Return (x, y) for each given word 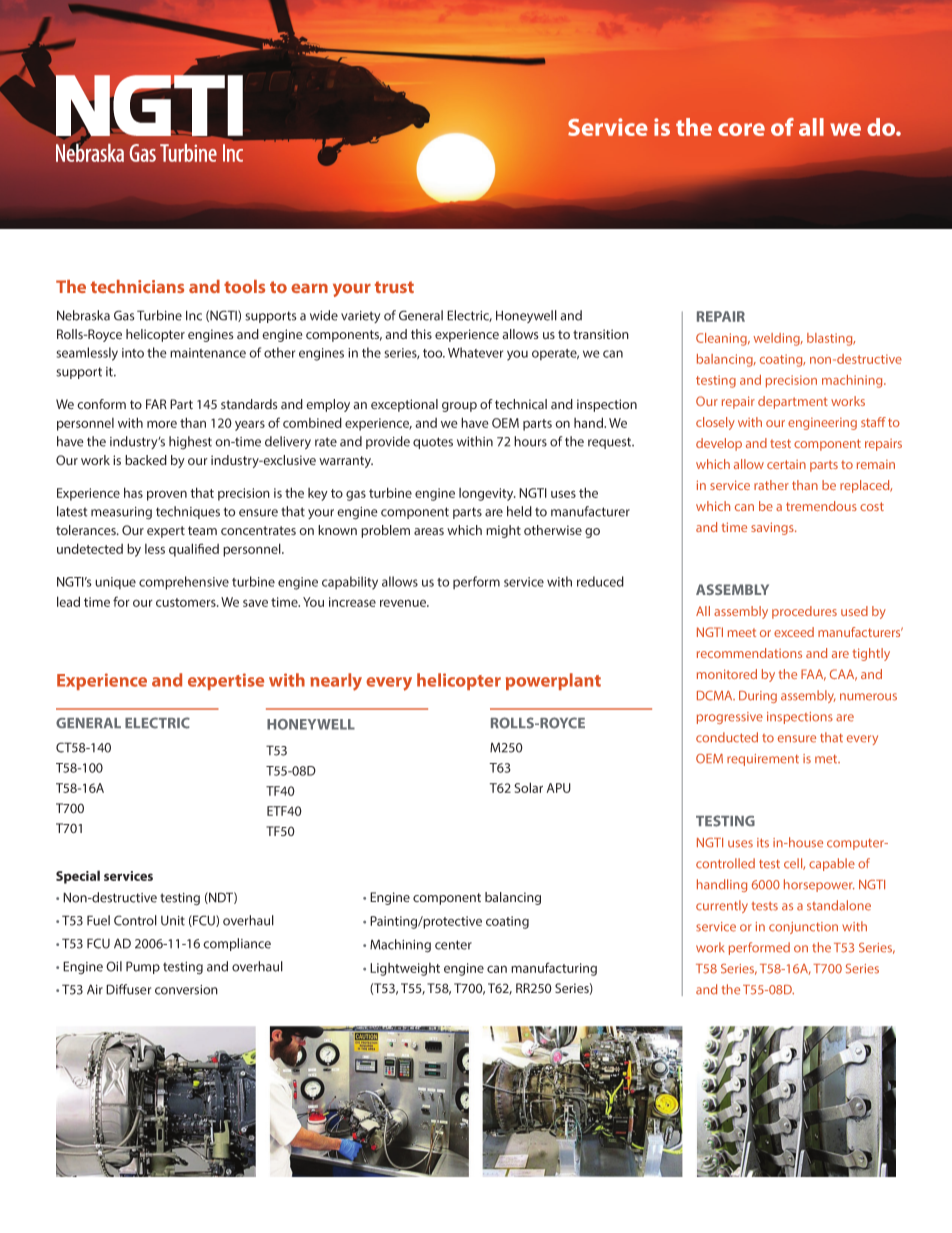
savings (773, 528)
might (503, 531)
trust (394, 287)
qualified (194, 550)
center (453, 945)
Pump (143, 967)
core (741, 129)
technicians (137, 286)
